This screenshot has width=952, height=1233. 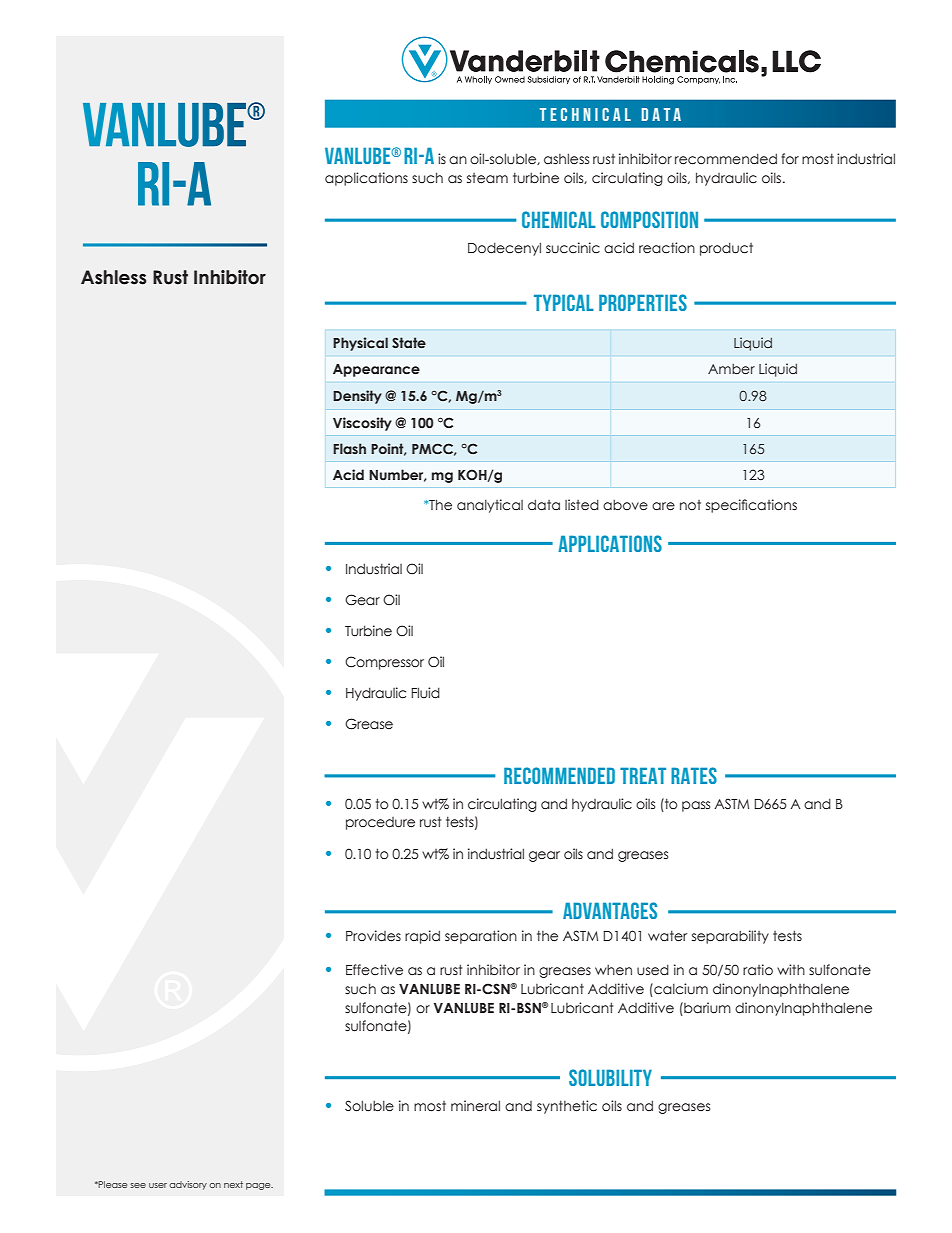 I want to click on Density, so click(x=357, y=397).
